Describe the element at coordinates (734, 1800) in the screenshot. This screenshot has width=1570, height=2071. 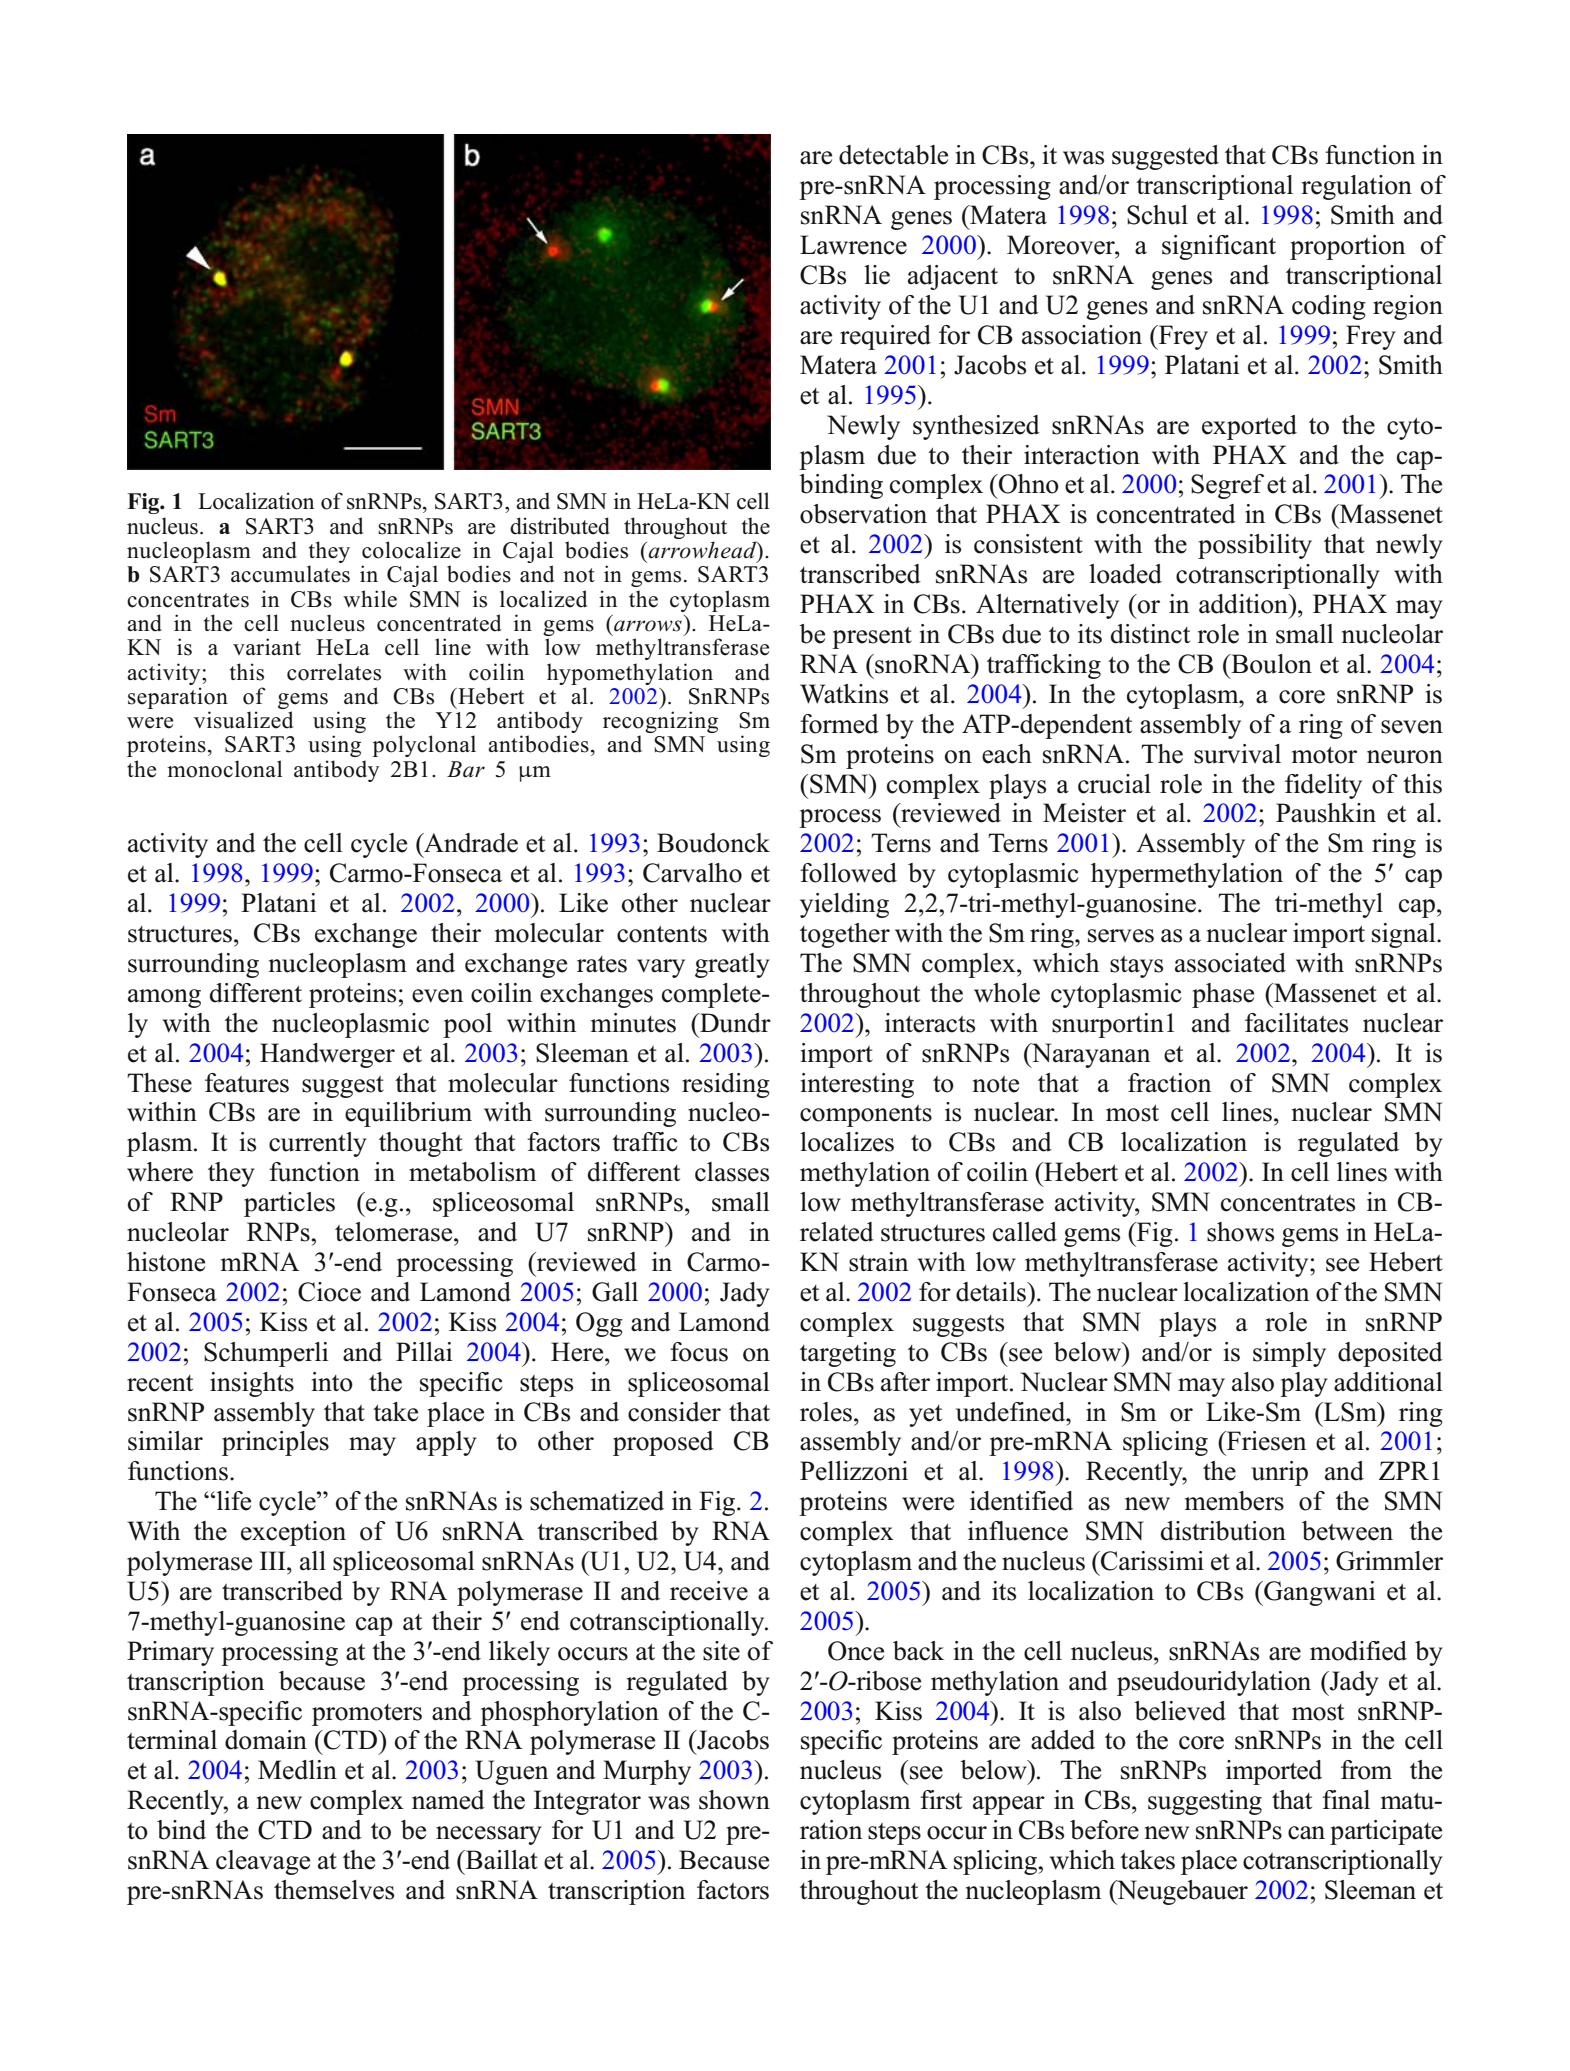
I see `shown` at that location.
